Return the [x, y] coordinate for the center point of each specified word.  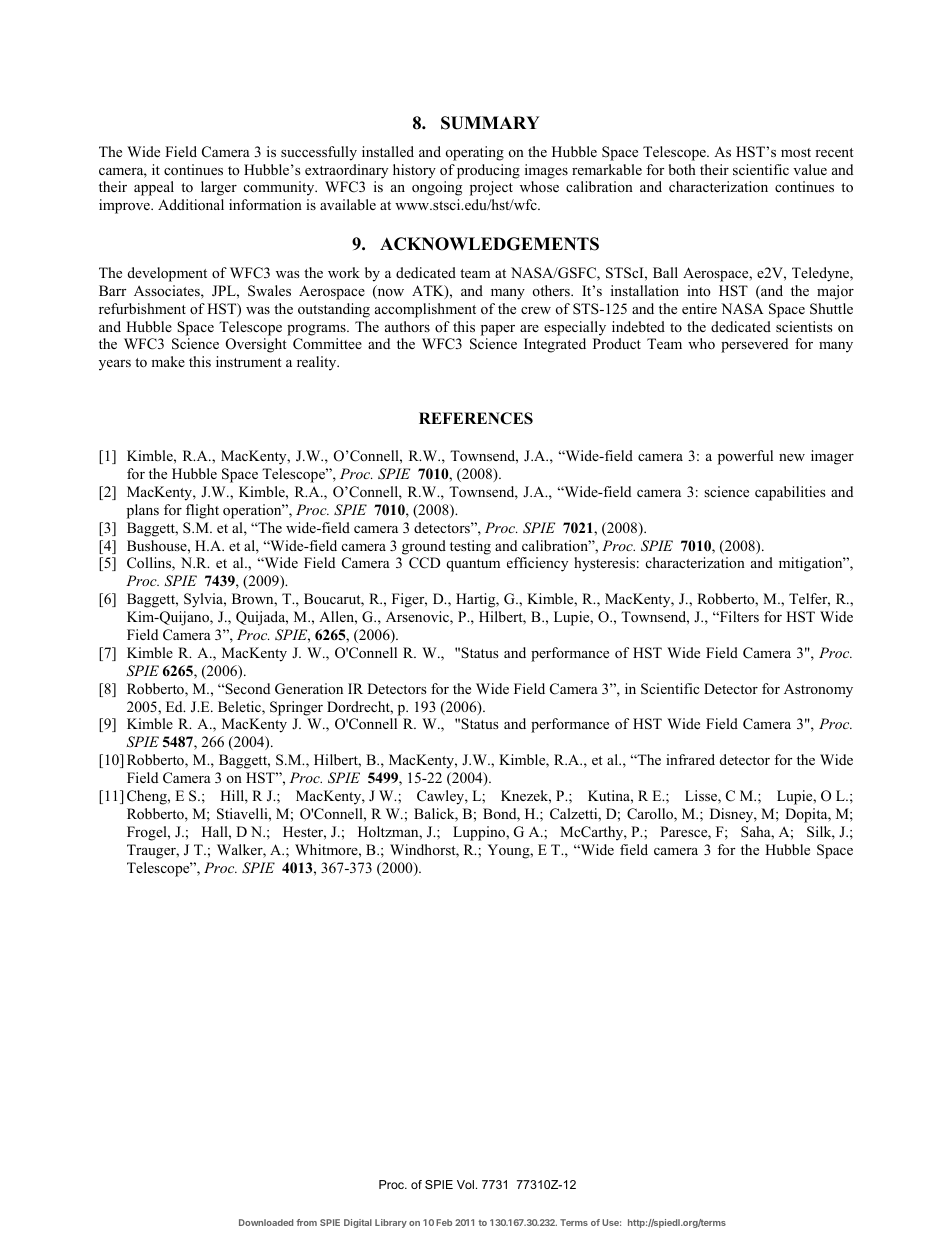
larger [219, 188]
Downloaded [266, 1222]
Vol [465, 1184]
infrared [690, 759]
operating [475, 153]
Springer [296, 708]
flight [202, 511]
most [796, 152]
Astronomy [818, 690]
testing [470, 547]
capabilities [790, 493]
